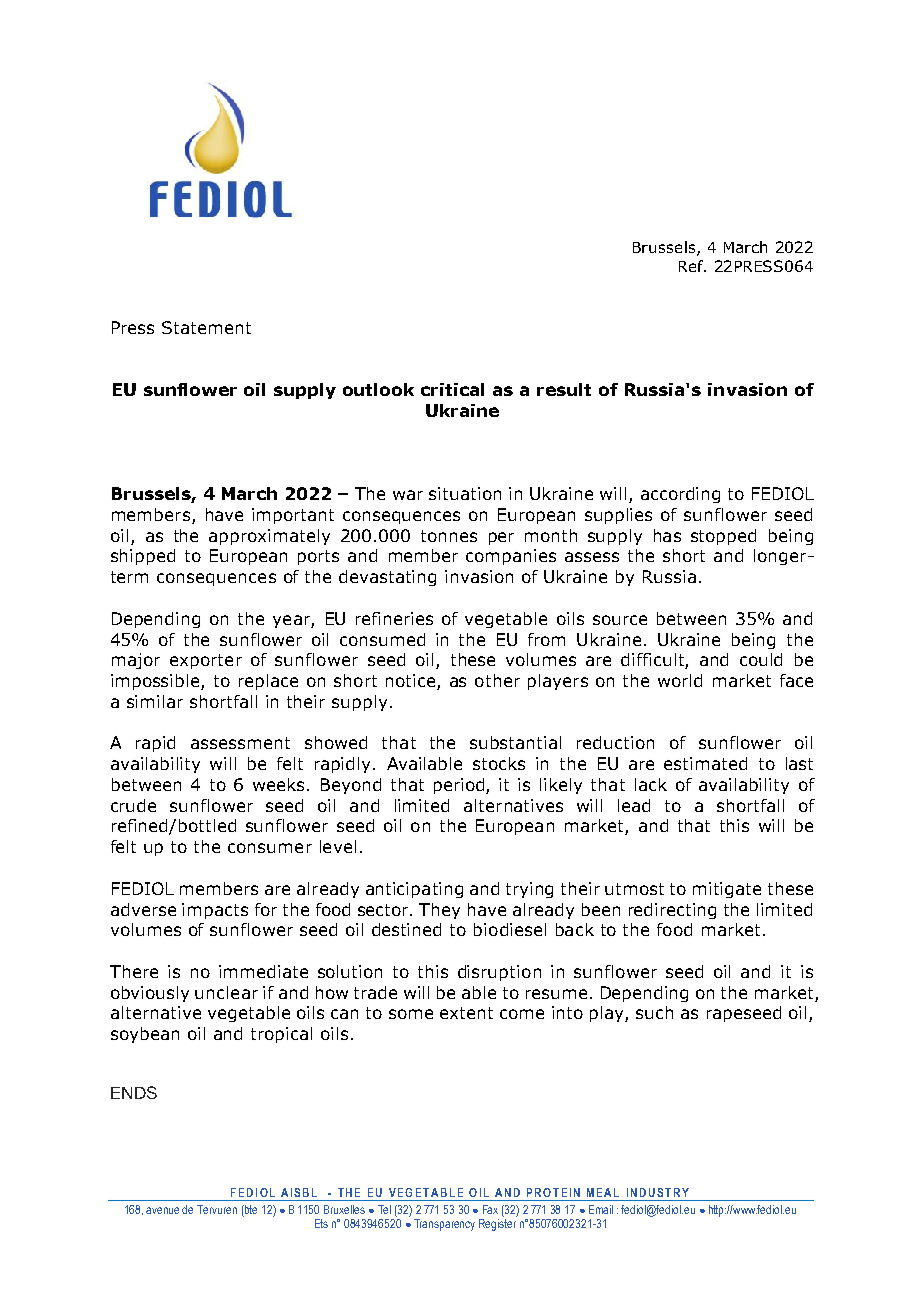 The image size is (924, 1308). What do you see at coordinates (705, 763) in the screenshot?
I see `estimated` at bounding box center [705, 763].
